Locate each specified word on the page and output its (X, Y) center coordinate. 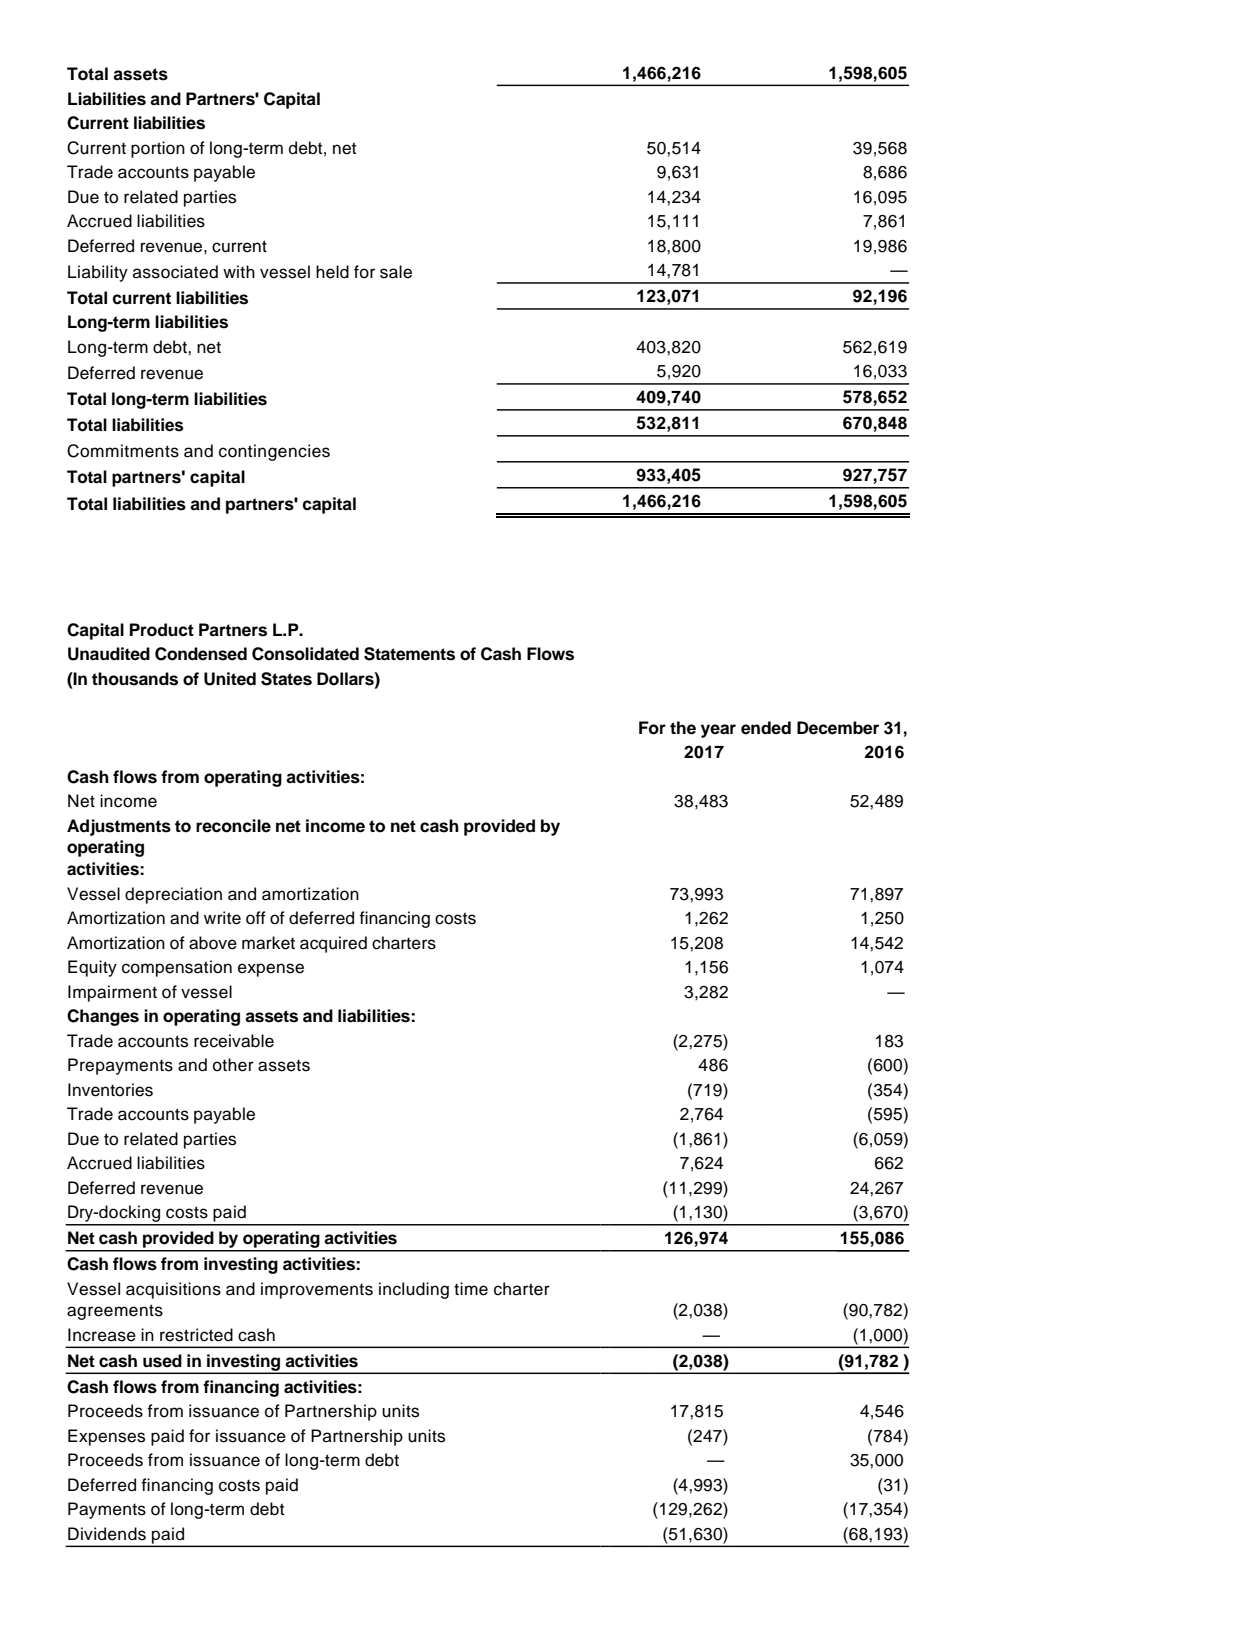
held (332, 272)
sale (396, 272)
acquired (333, 944)
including (414, 1290)
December (838, 728)
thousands (135, 679)
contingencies (274, 452)
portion (158, 149)
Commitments (123, 451)
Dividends (107, 1534)
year (718, 731)
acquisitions (173, 1290)
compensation (177, 968)
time (471, 1289)
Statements (409, 654)
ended (766, 728)
